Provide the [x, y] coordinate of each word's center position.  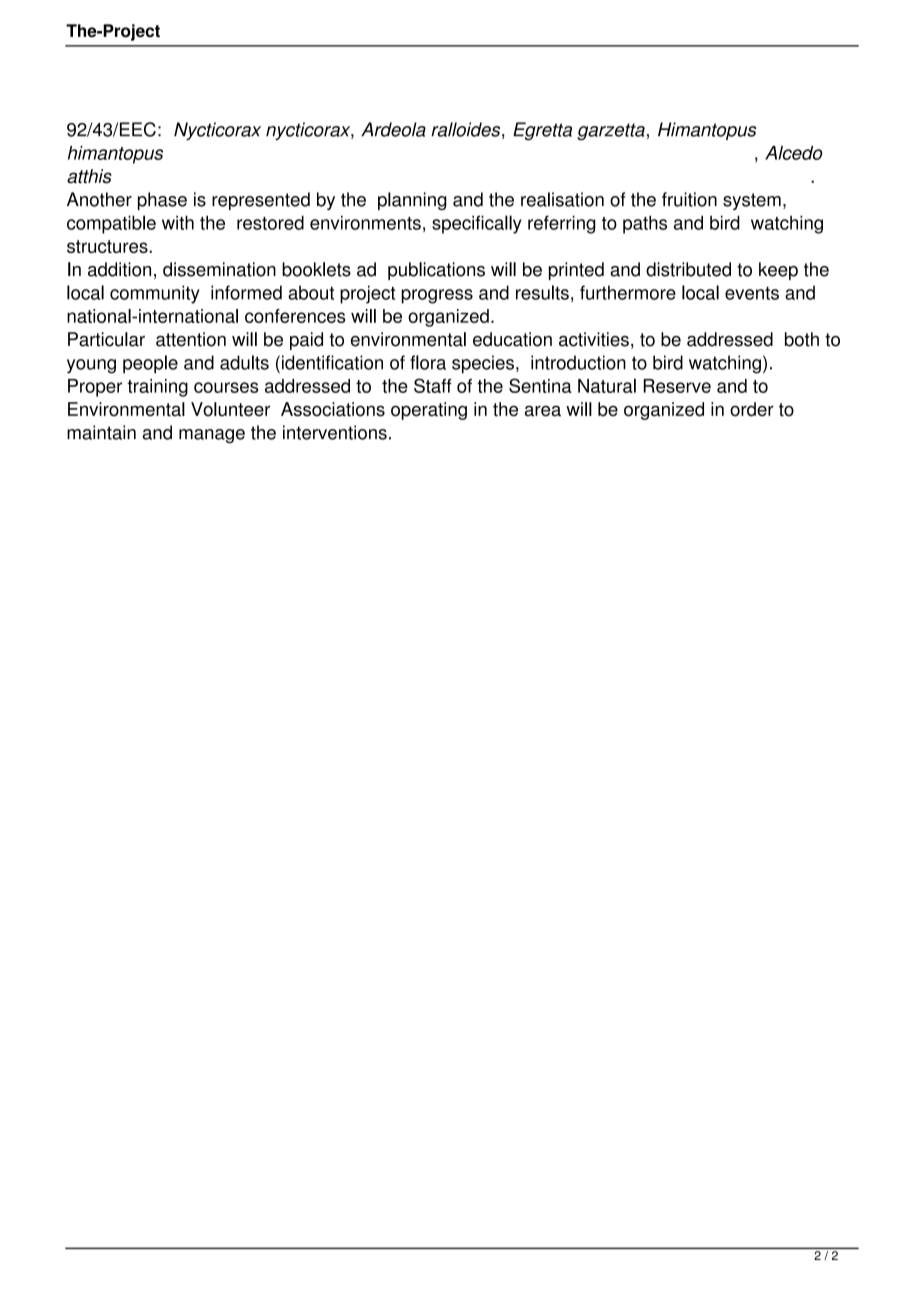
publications [436, 271]
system [752, 201]
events [752, 293]
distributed [688, 269]
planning [412, 201]
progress [437, 296]
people [150, 364]
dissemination [219, 269]
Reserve [677, 386]
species [483, 364]
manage [212, 436]
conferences [295, 316]
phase [162, 201]
